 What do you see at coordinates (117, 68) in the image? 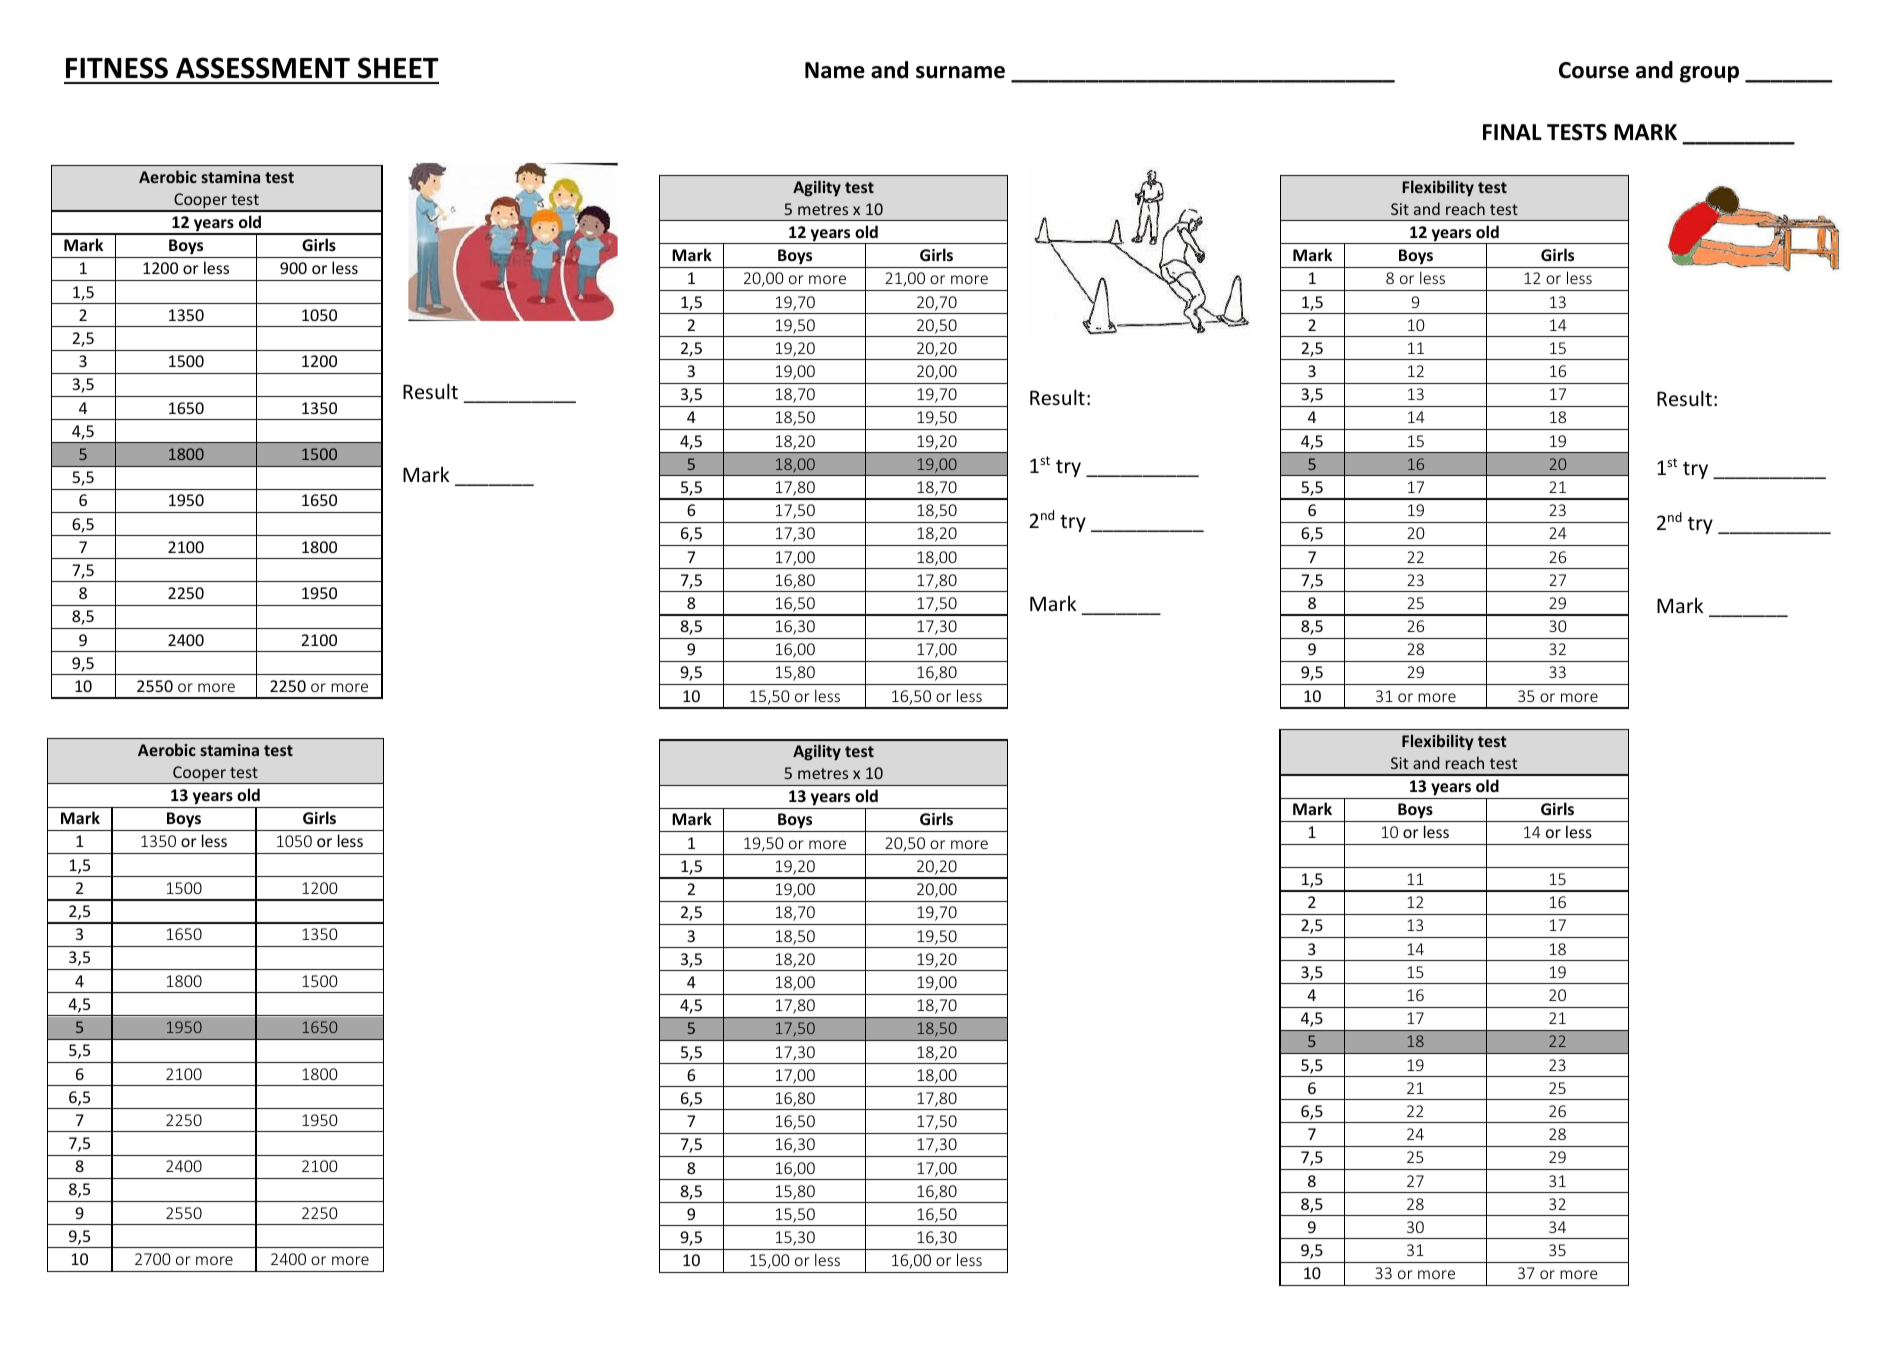
I see `FITNESS` at bounding box center [117, 68].
